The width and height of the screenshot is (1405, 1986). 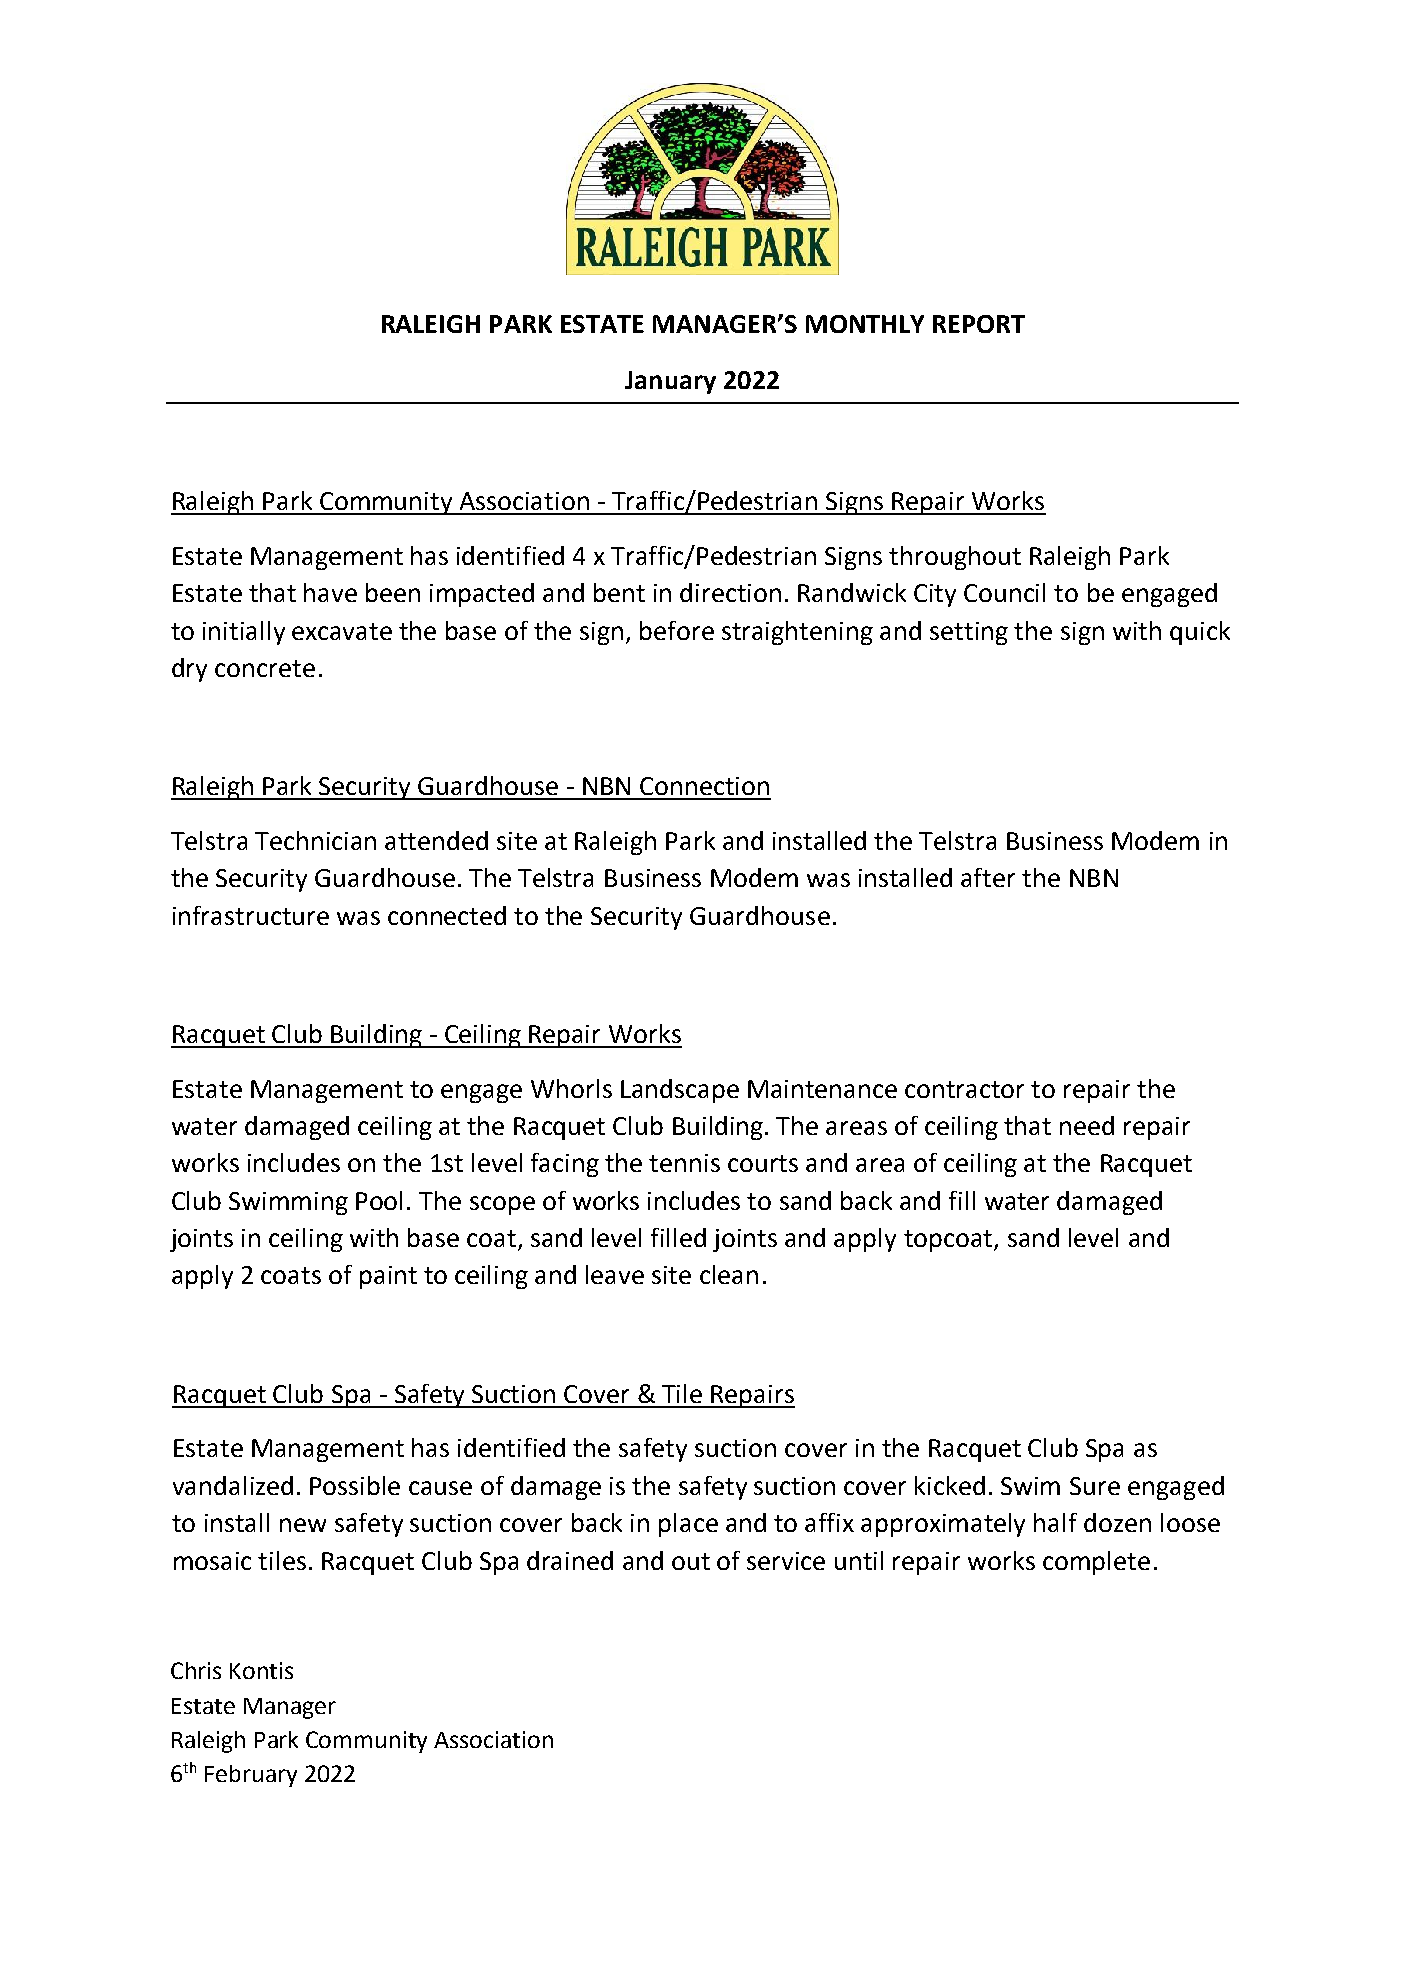 What do you see at coordinates (1096, 1563) in the screenshot?
I see `complete` at bounding box center [1096, 1563].
